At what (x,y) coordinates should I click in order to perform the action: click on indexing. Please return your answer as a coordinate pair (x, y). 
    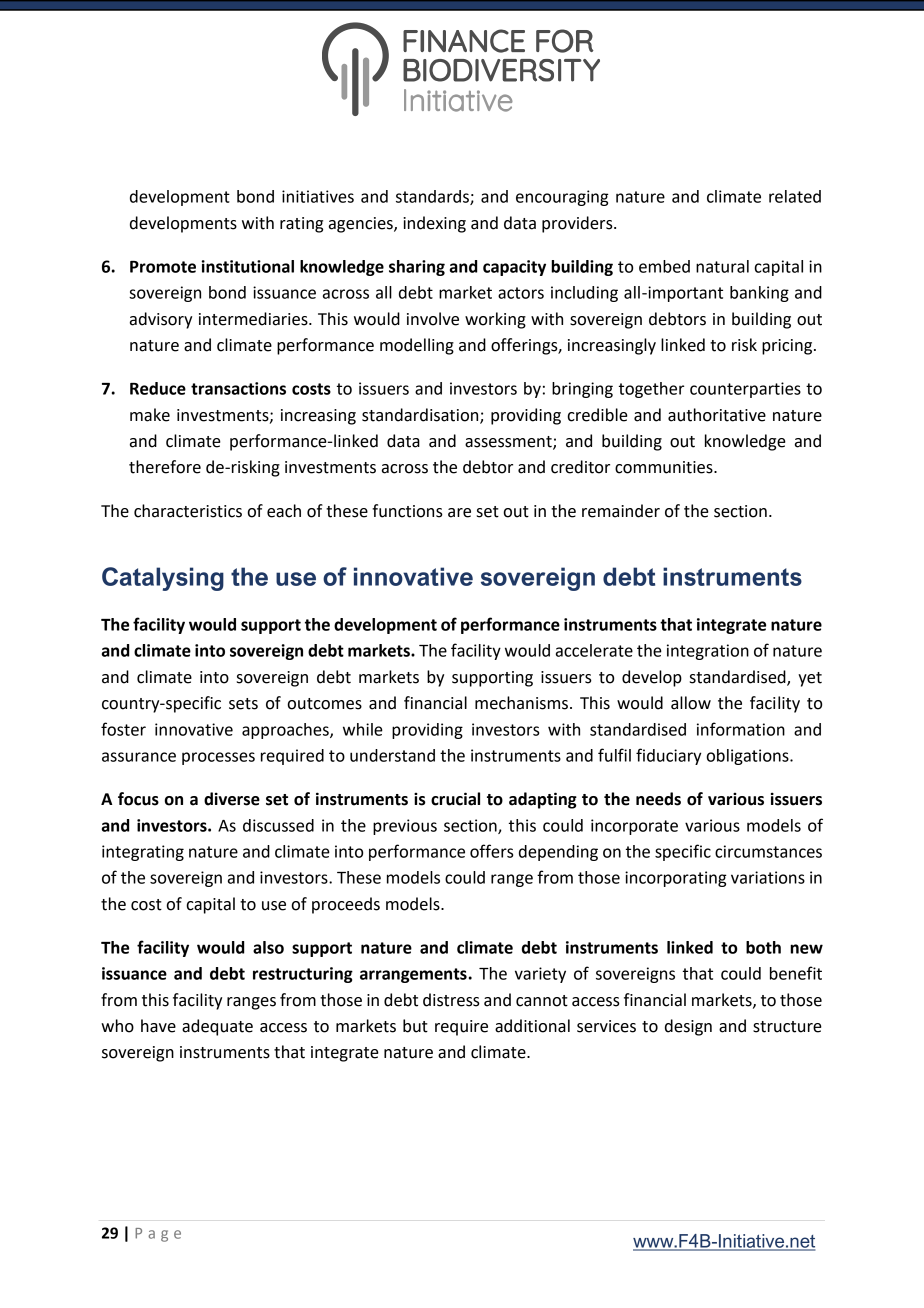
    Looking at the image, I should click on (434, 224).
